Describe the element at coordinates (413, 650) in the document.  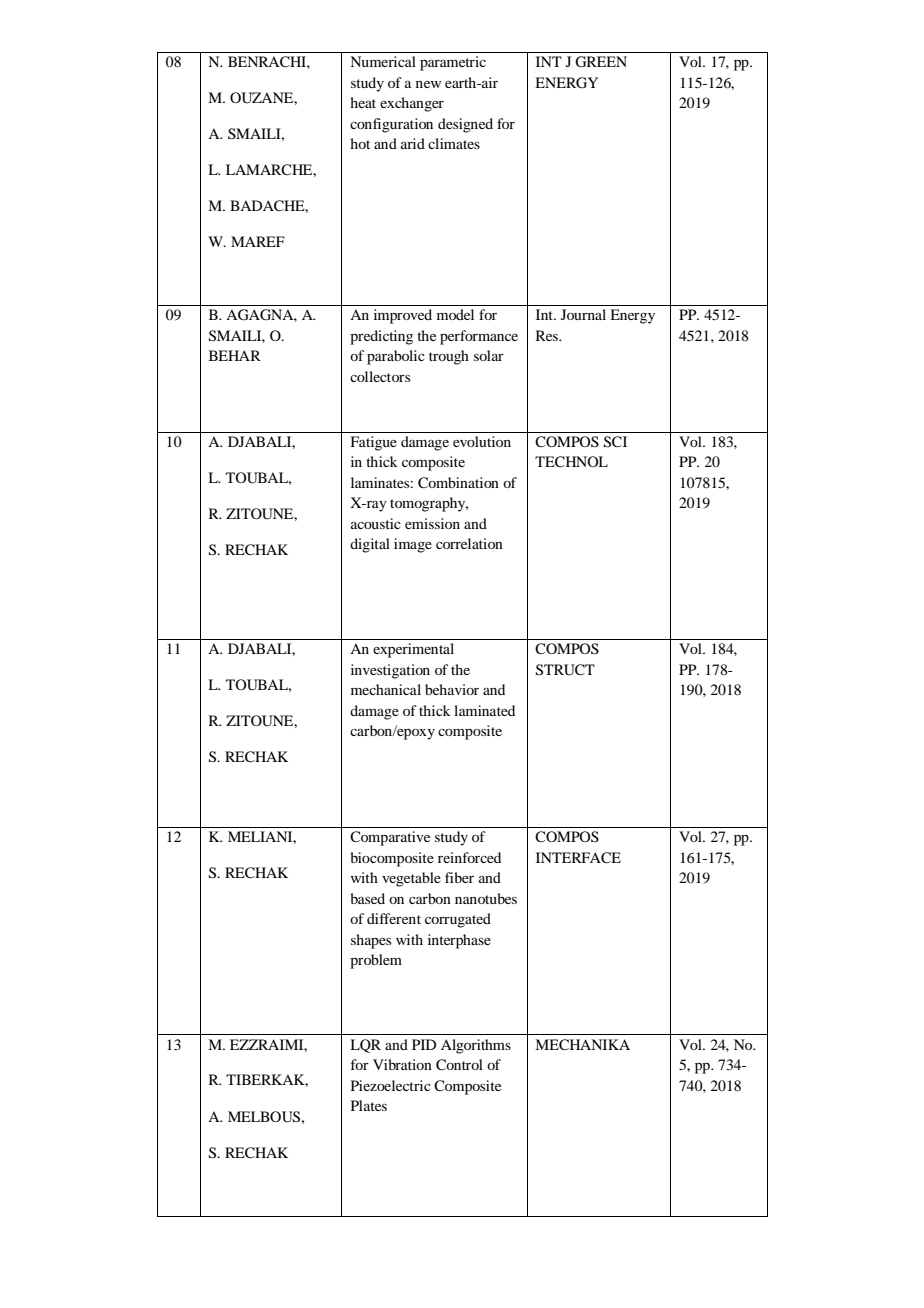
I see `experimental` at that location.
